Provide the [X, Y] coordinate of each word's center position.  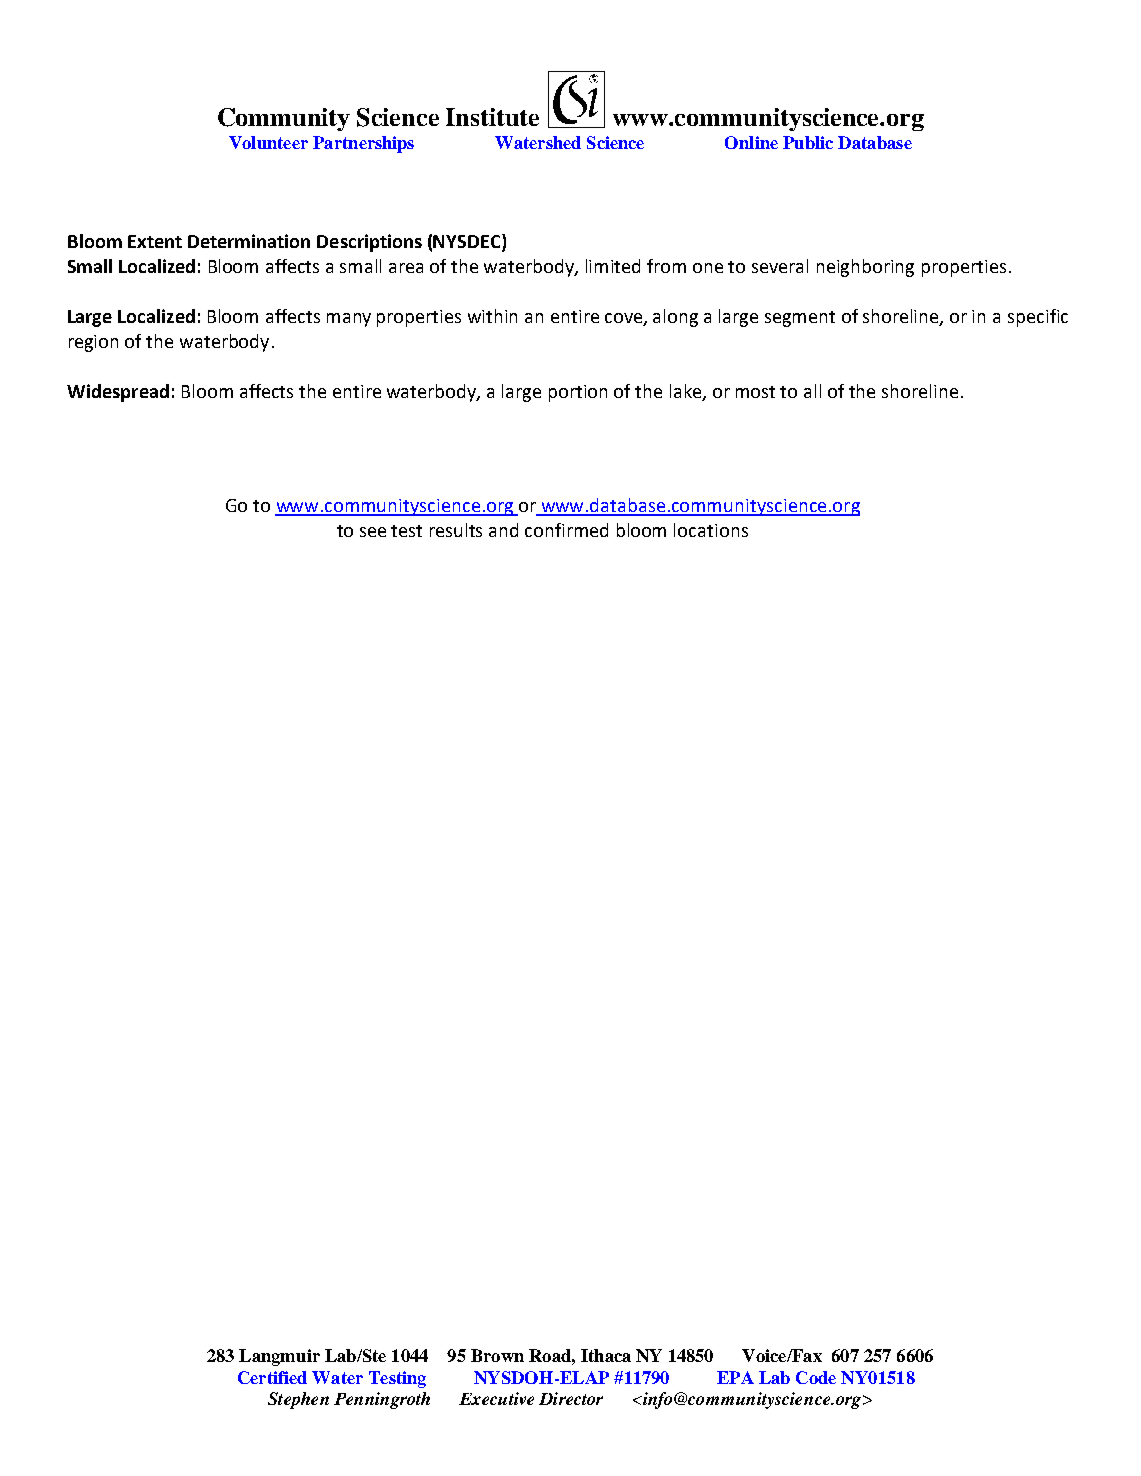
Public [808, 142]
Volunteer [268, 142]
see [373, 532]
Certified [272, 1377]
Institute [492, 117]
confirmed [566, 530]
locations [711, 530]
